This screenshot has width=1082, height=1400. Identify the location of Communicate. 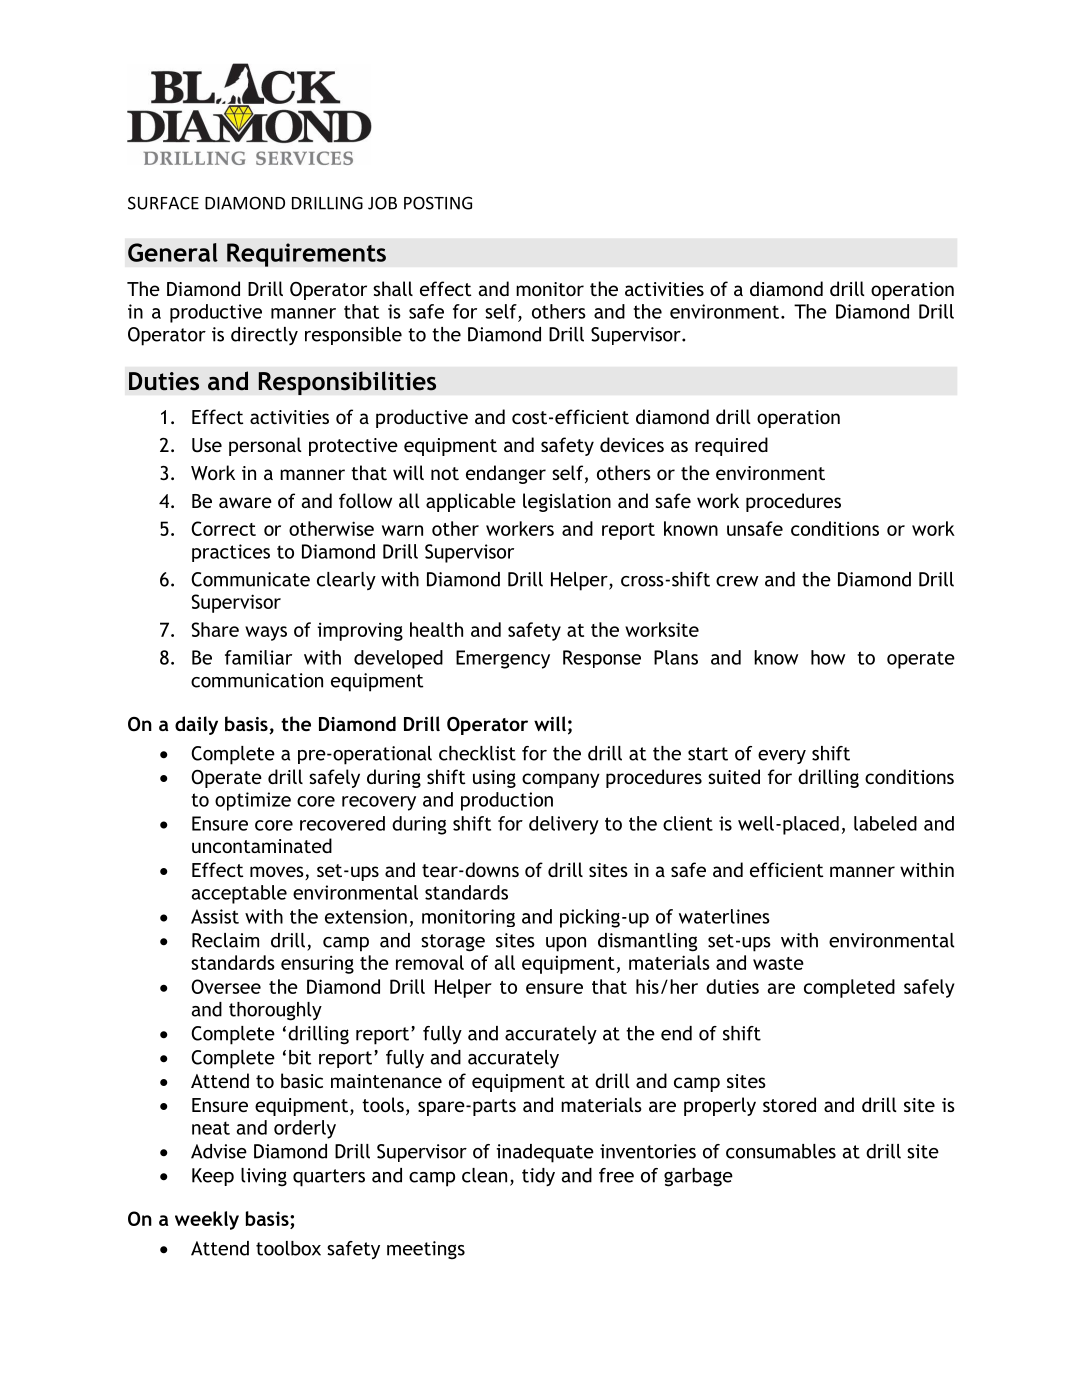
(250, 579).
